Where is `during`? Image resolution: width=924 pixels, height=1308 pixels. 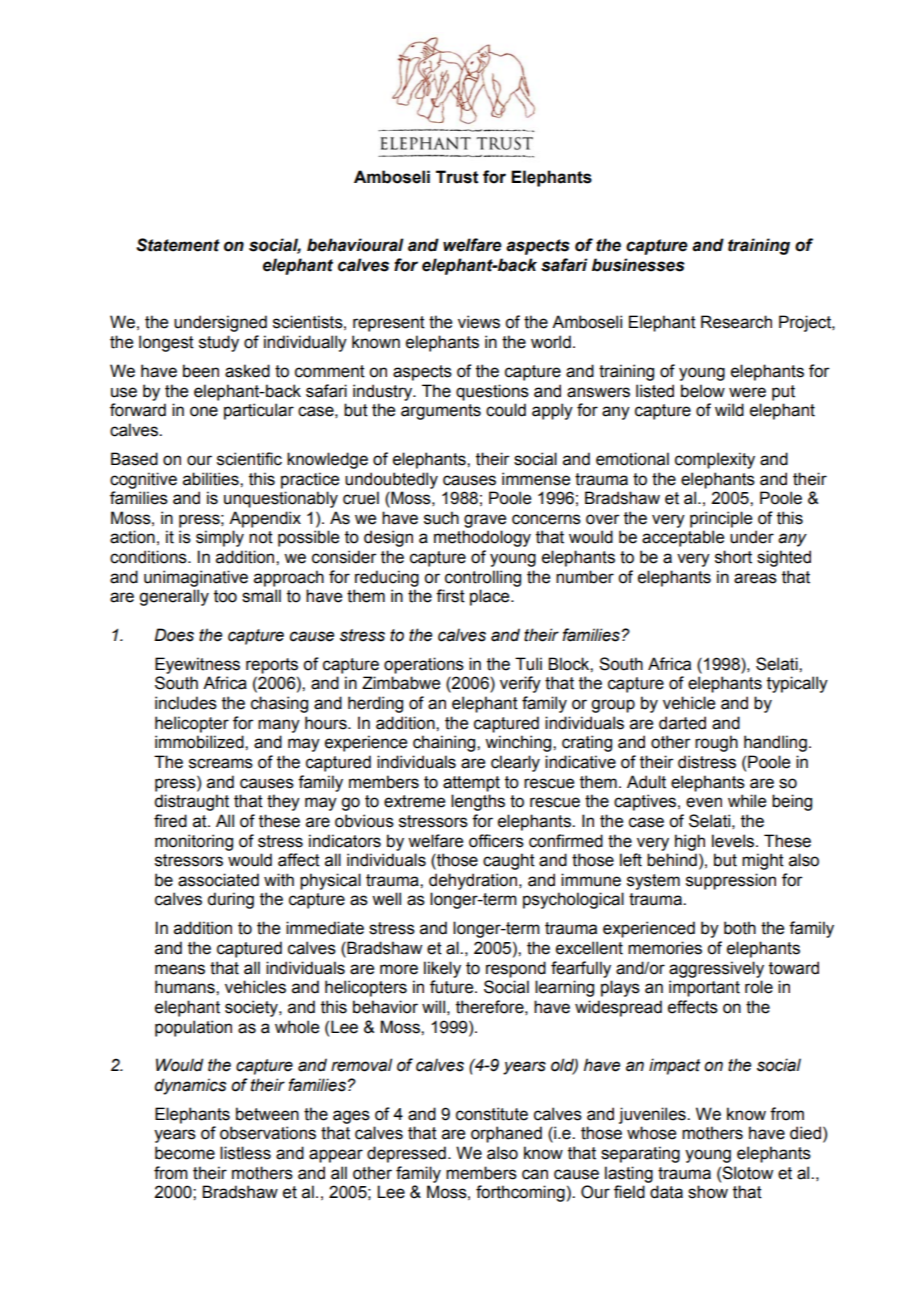
during is located at coordinates (230, 900).
